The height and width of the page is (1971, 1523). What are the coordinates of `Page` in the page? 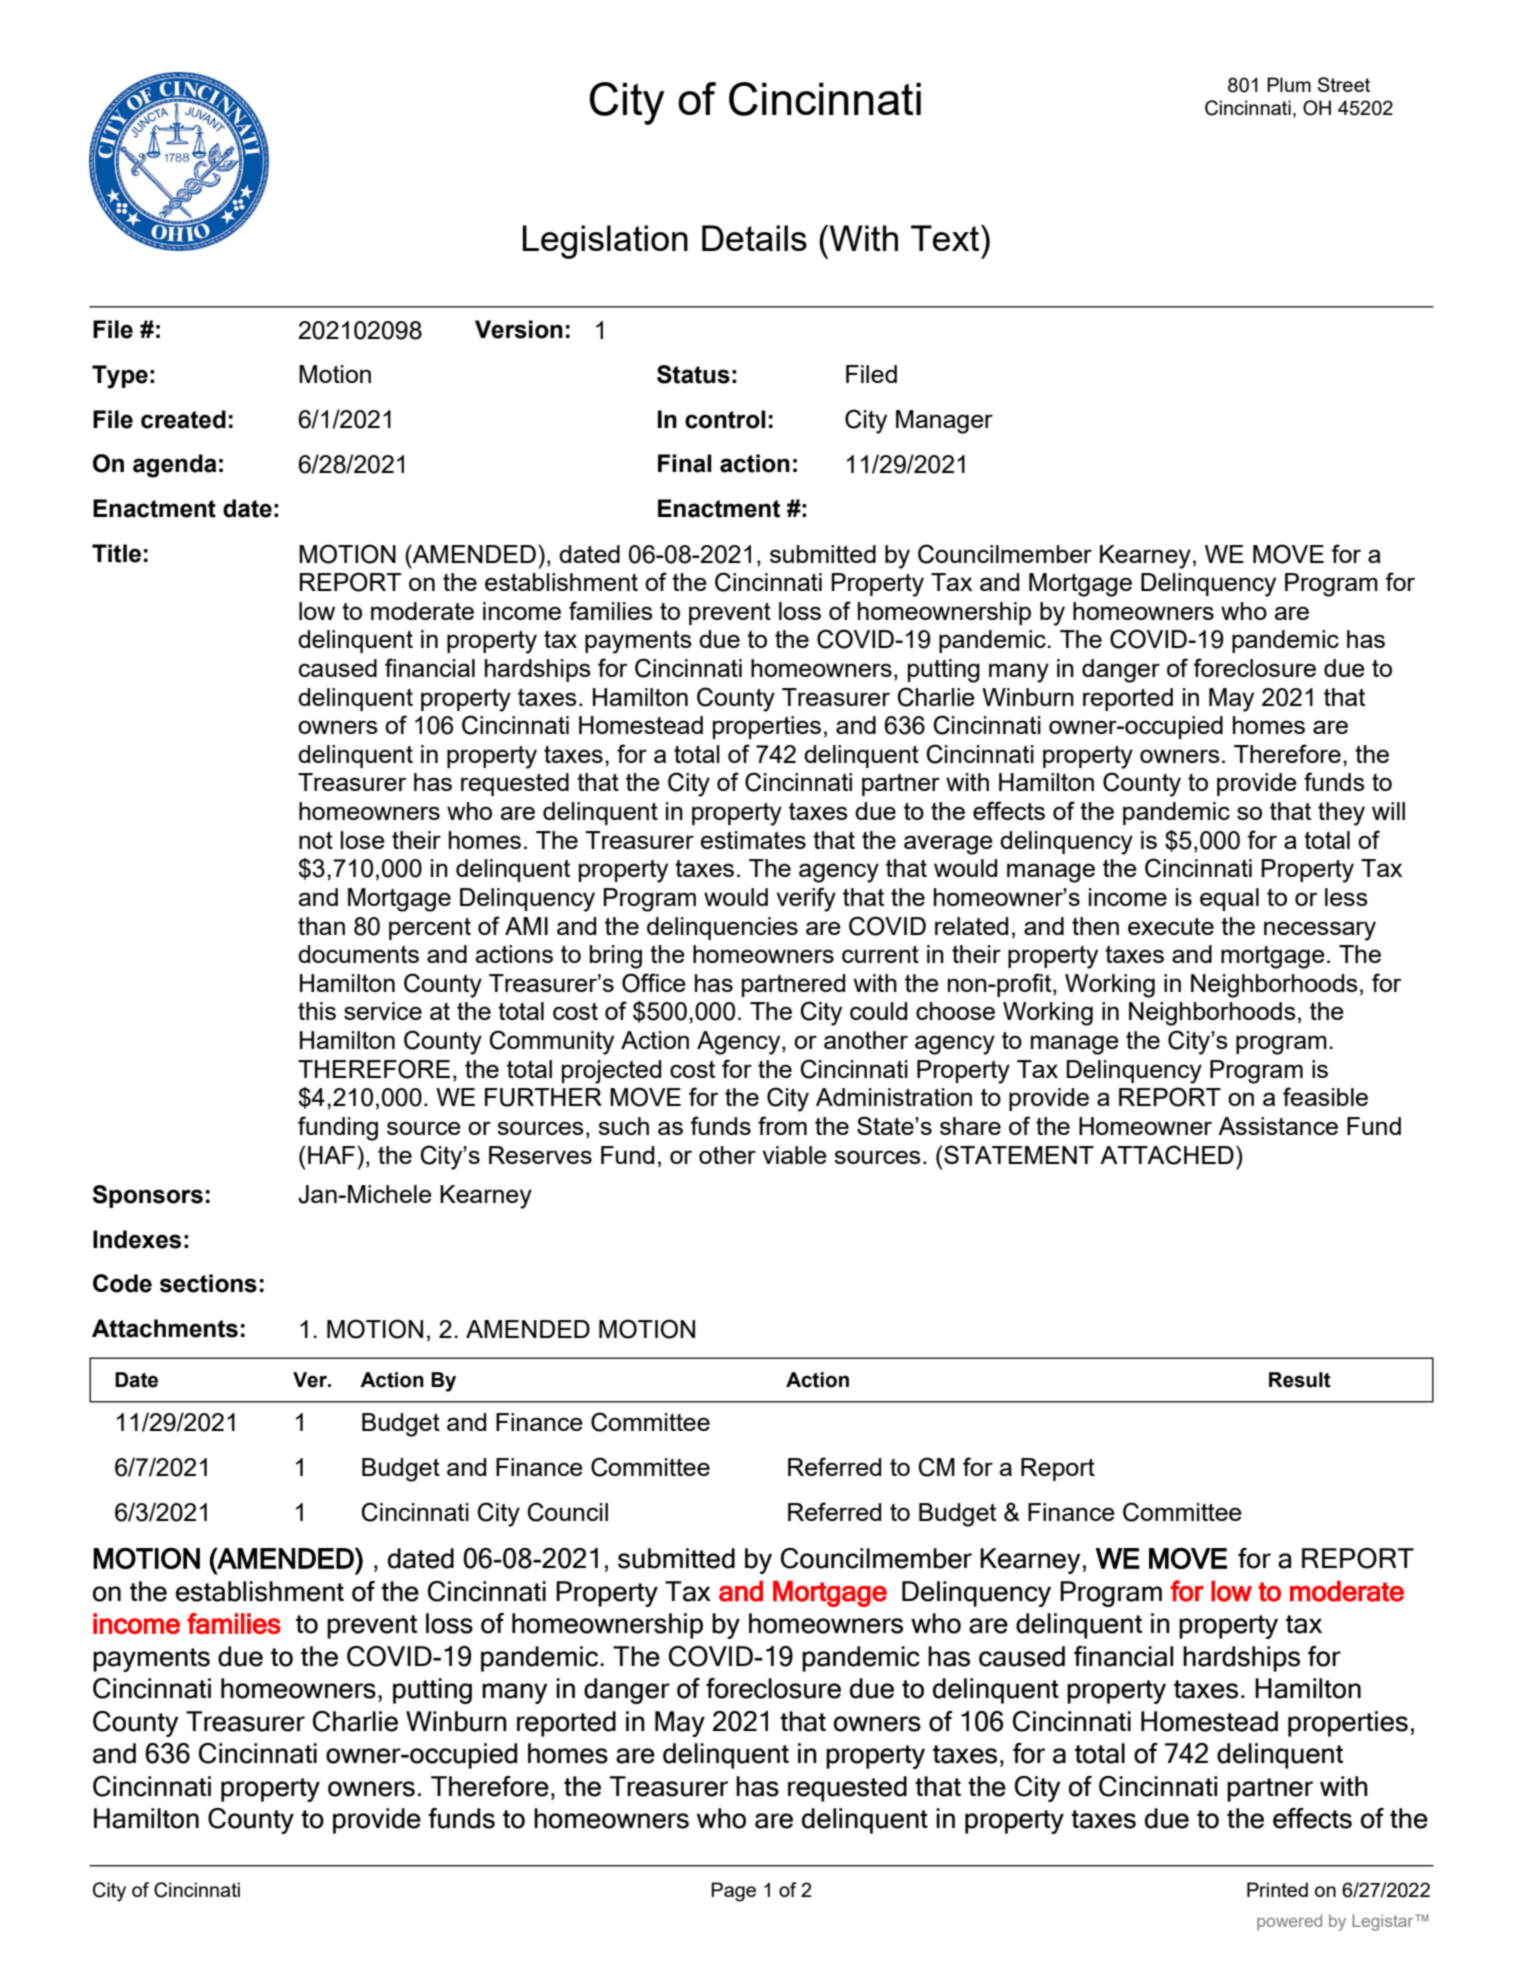 It's located at (733, 1892).
